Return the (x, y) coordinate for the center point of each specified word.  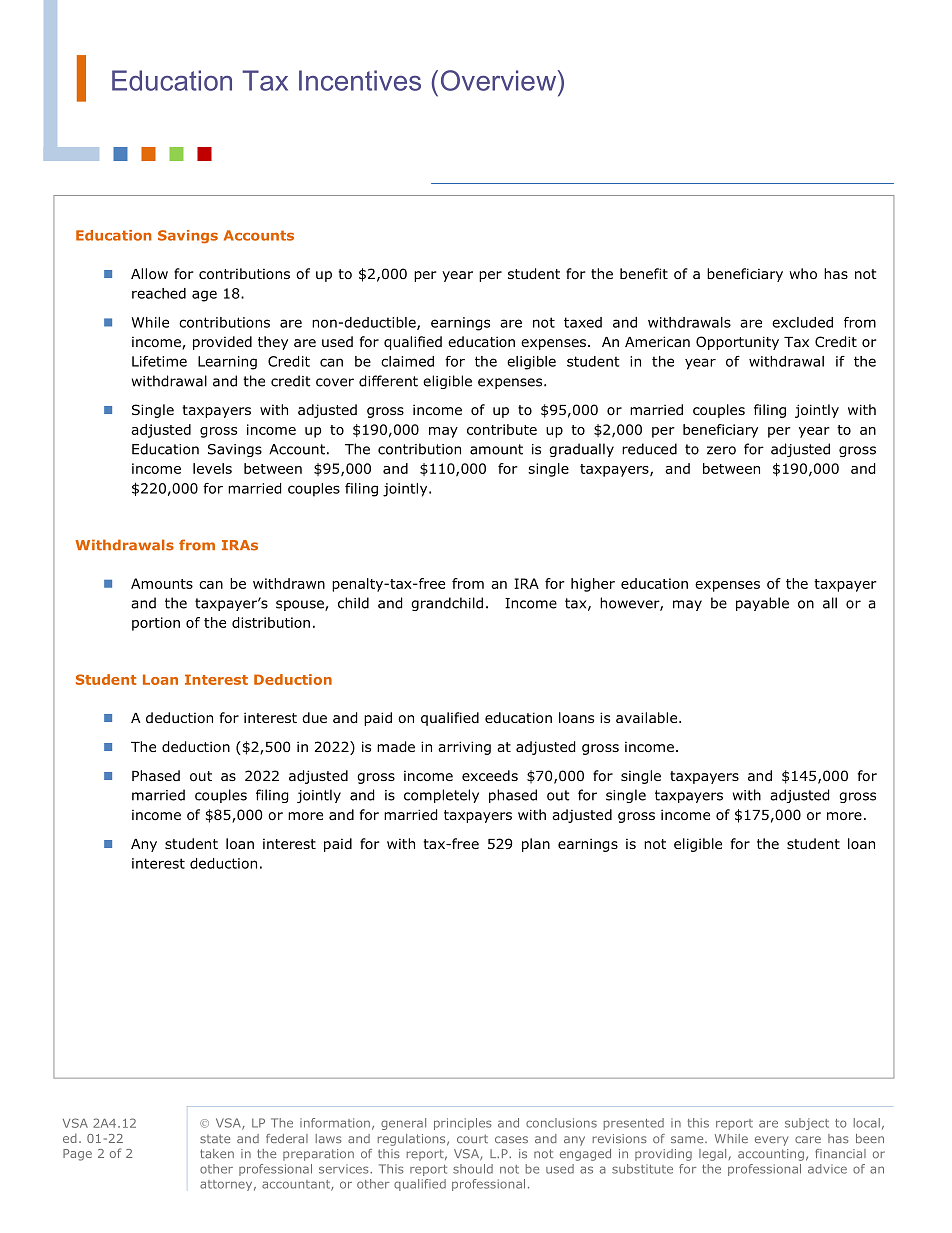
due (314, 717)
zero (721, 450)
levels (212, 468)
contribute (502, 429)
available (648, 717)
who (803, 274)
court (472, 1139)
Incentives (360, 80)
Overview (500, 80)
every (771, 1141)
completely (441, 796)
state (215, 1139)
